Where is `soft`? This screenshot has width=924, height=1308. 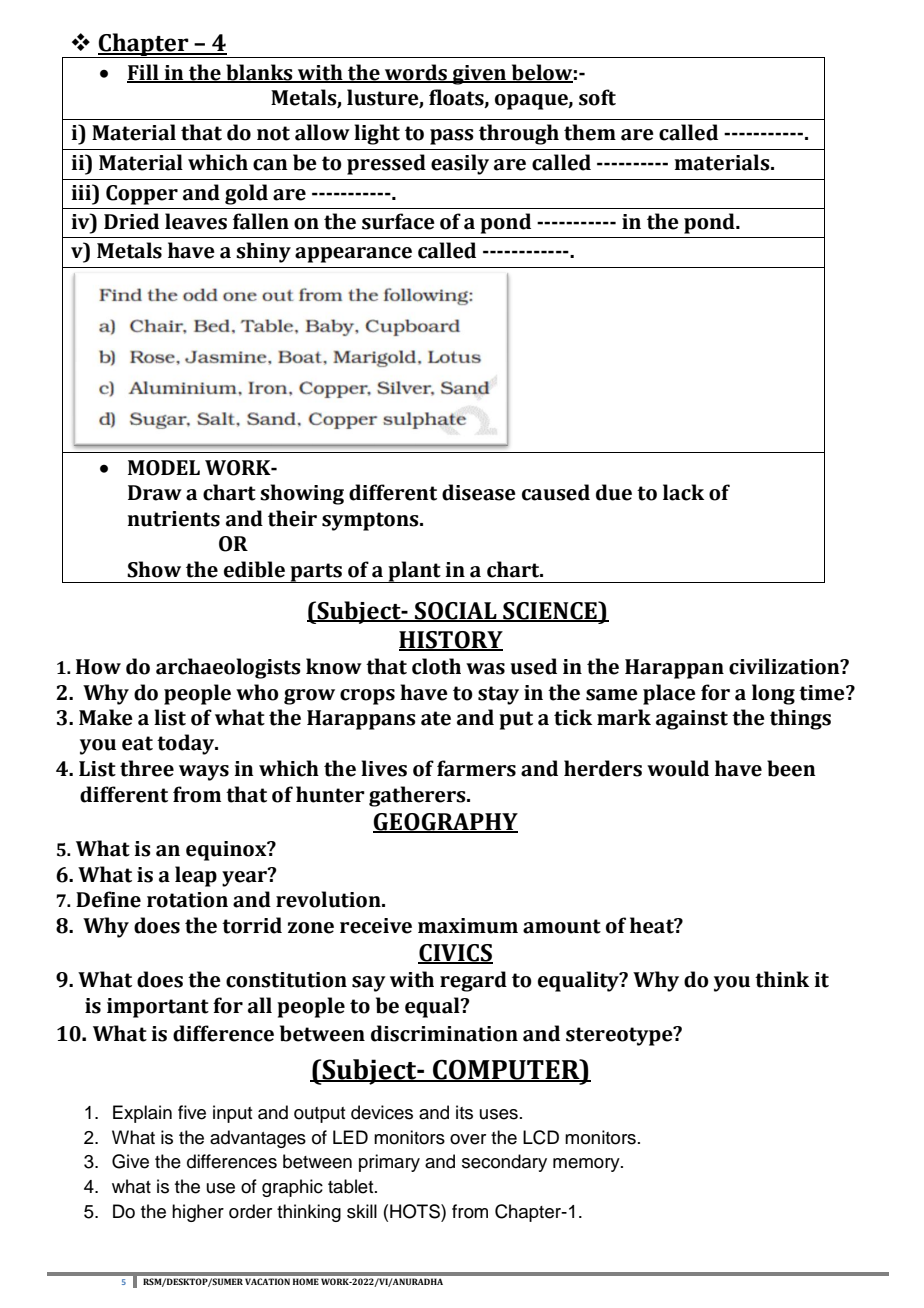
soft is located at coordinates (597, 97).
